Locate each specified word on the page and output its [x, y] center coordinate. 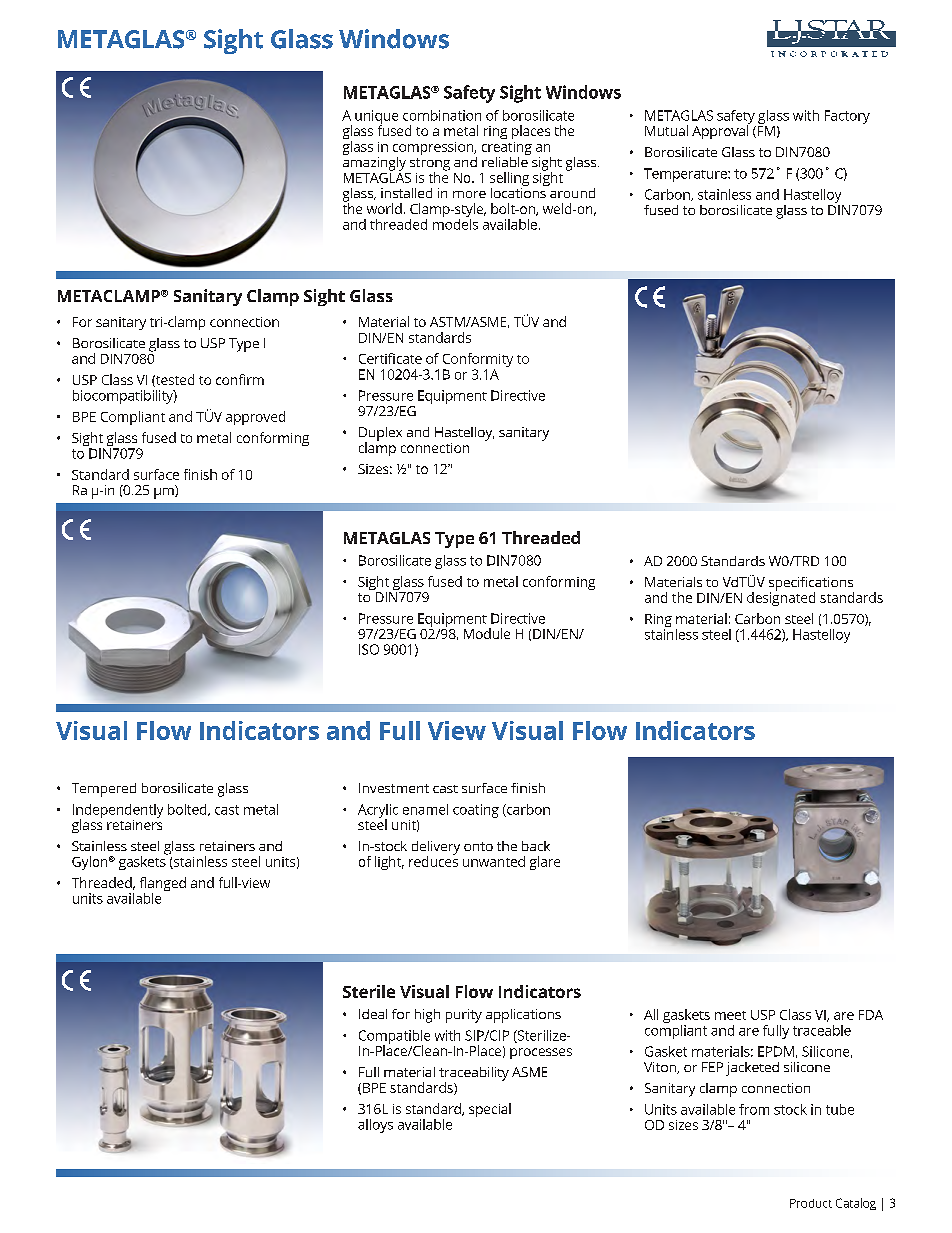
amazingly [374, 162]
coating [476, 811]
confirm [240, 379]
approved [255, 418]
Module [487, 633]
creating [507, 148]
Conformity [478, 361]
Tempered [104, 790]
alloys [375, 1126]
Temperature [686, 175]
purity [464, 1016]
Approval [721, 131]
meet [730, 1015]
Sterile [369, 991]
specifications [811, 585]
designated [781, 598]
